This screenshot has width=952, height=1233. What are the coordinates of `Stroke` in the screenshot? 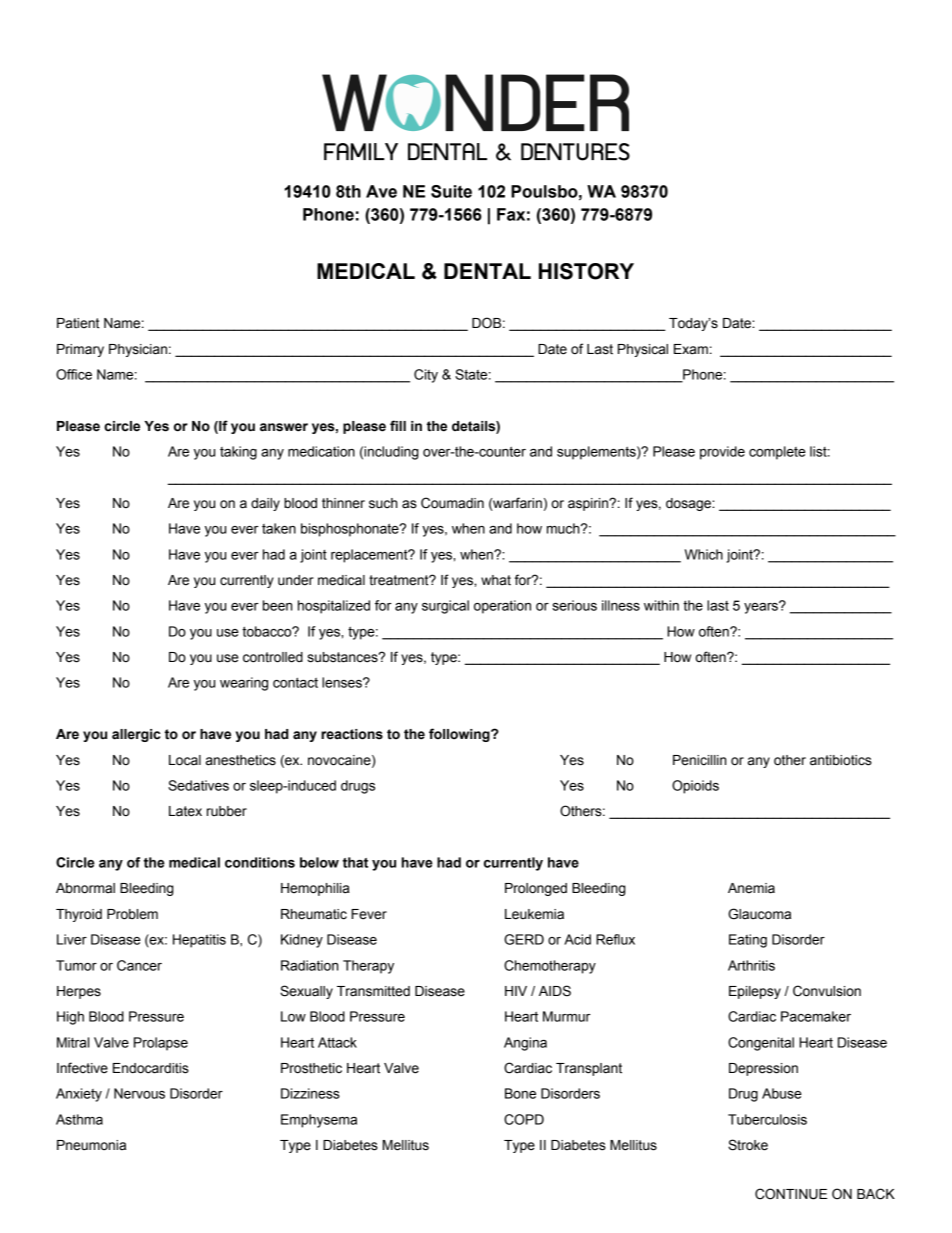 It's located at (748, 1145).
